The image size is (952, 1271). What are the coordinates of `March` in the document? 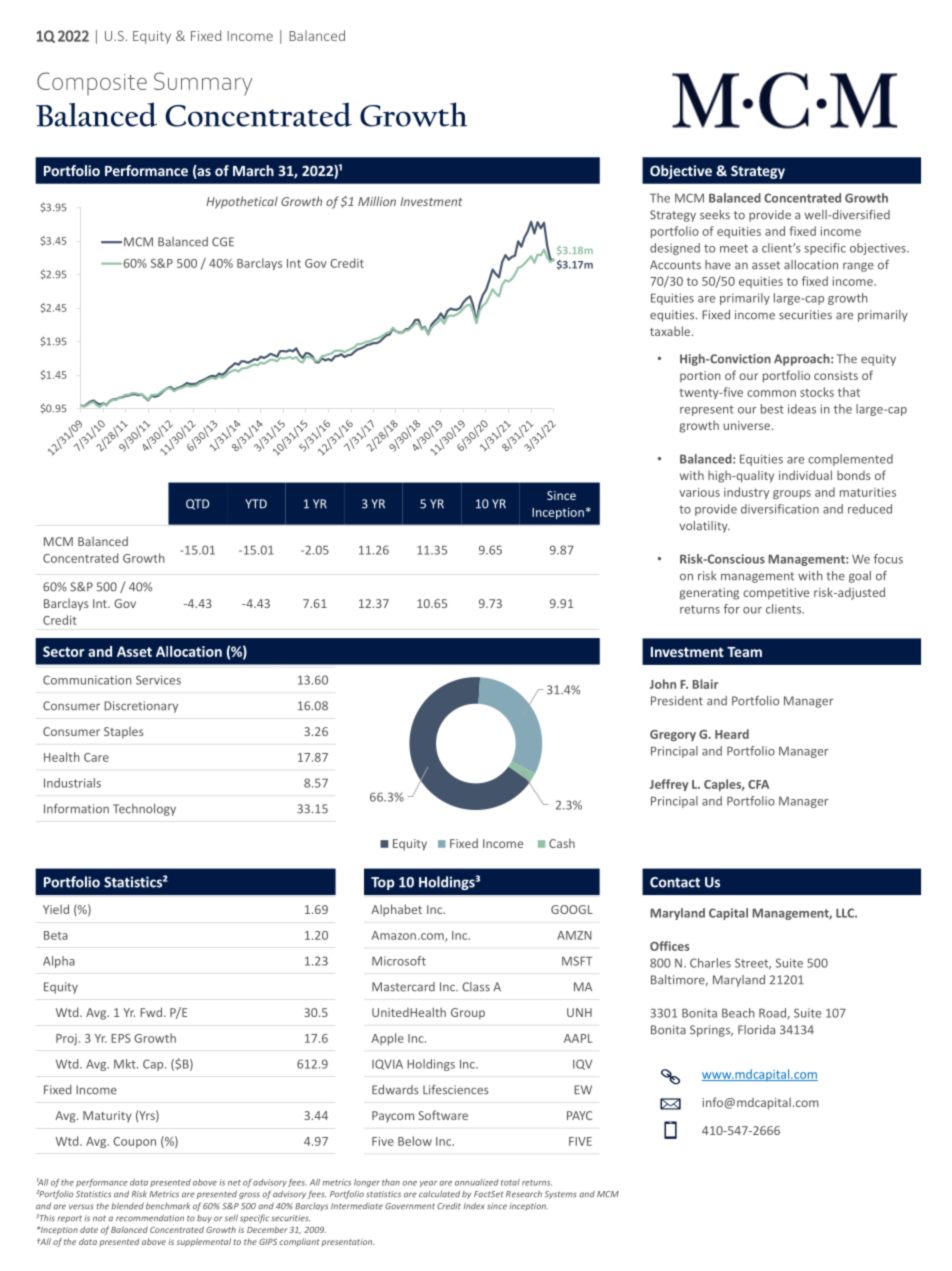 It's located at (253, 170).
